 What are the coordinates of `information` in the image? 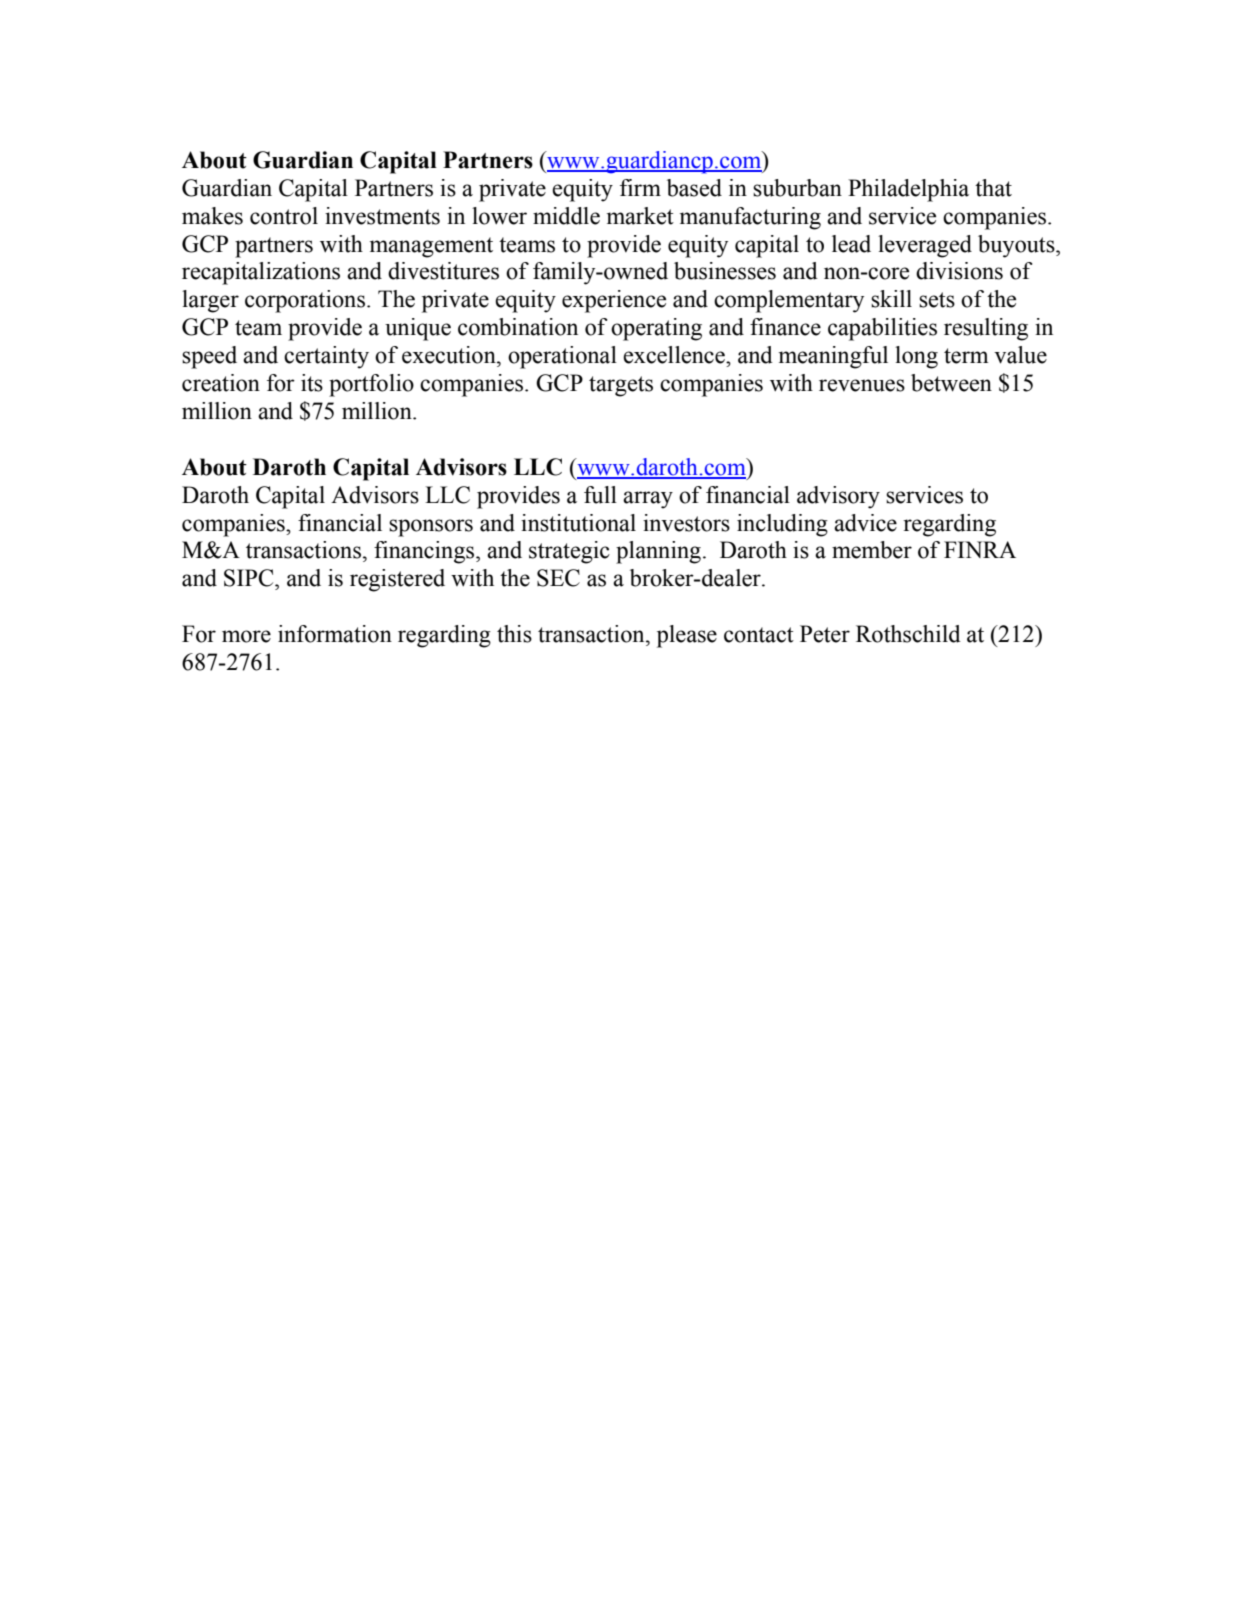 It's located at (335, 634).
